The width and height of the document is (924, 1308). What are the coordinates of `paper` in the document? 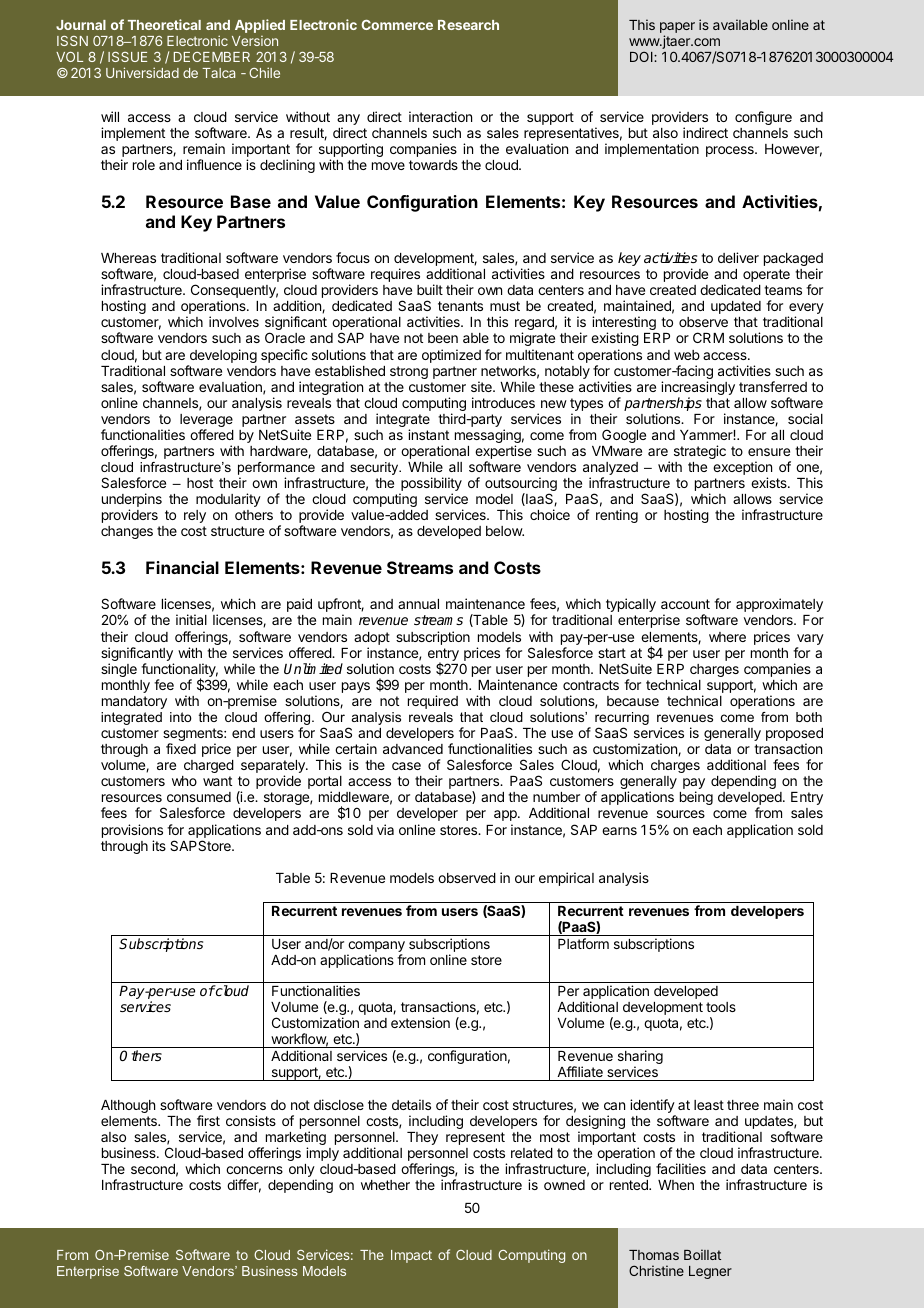 It's located at (677, 29).
